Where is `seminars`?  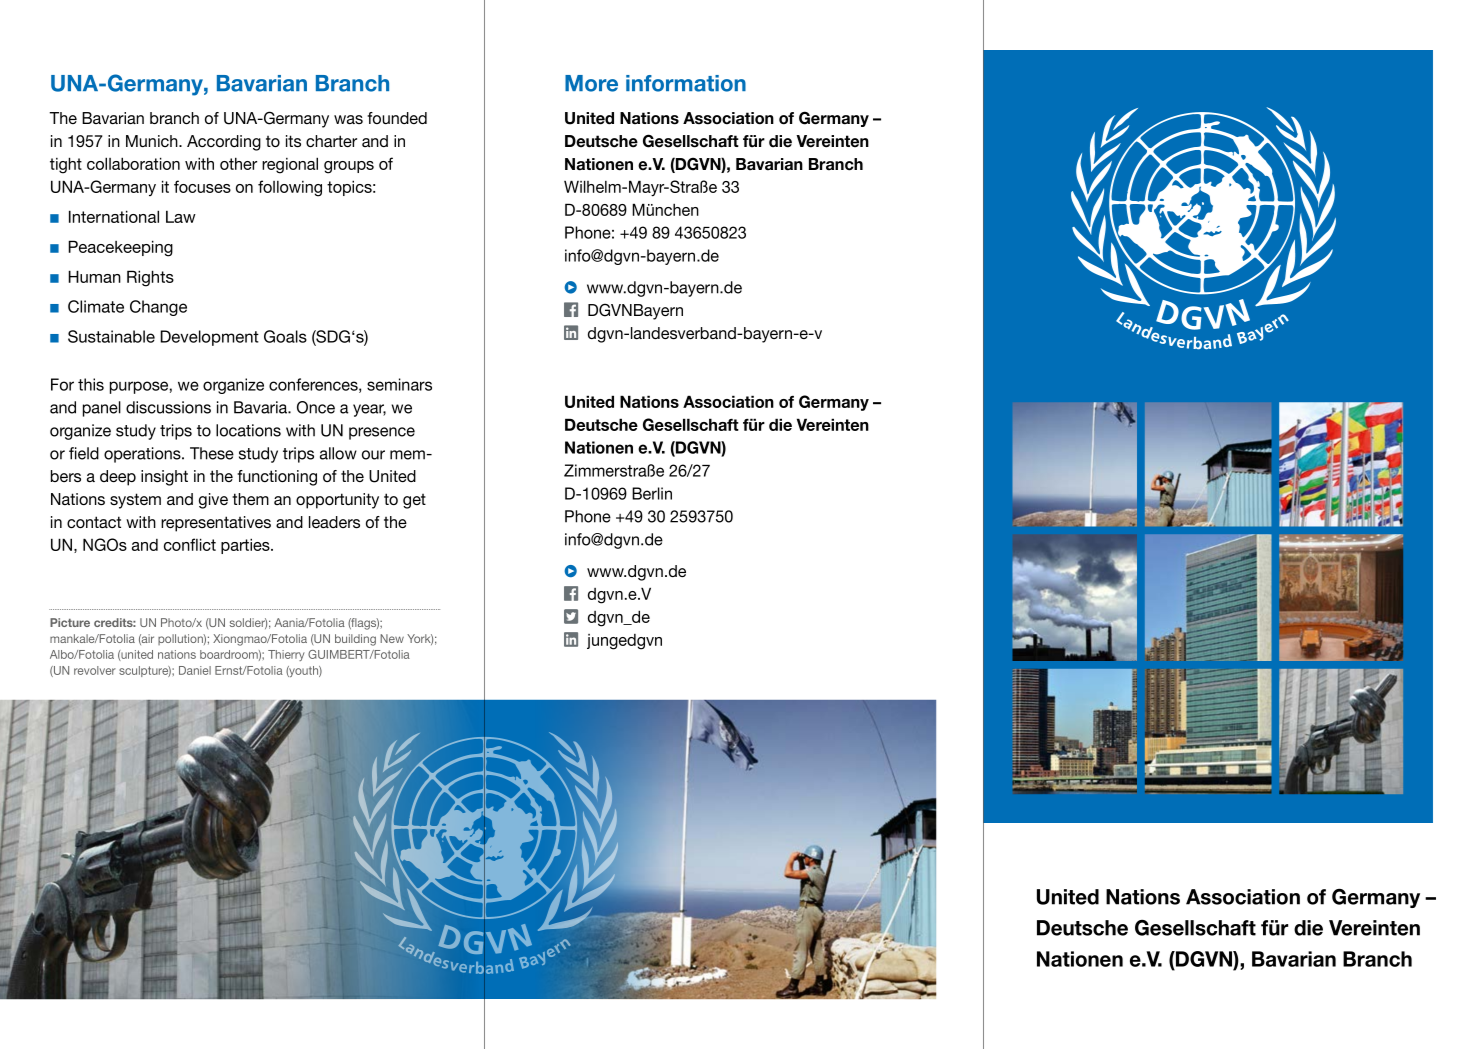 seminars is located at coordinates (399, 384).
